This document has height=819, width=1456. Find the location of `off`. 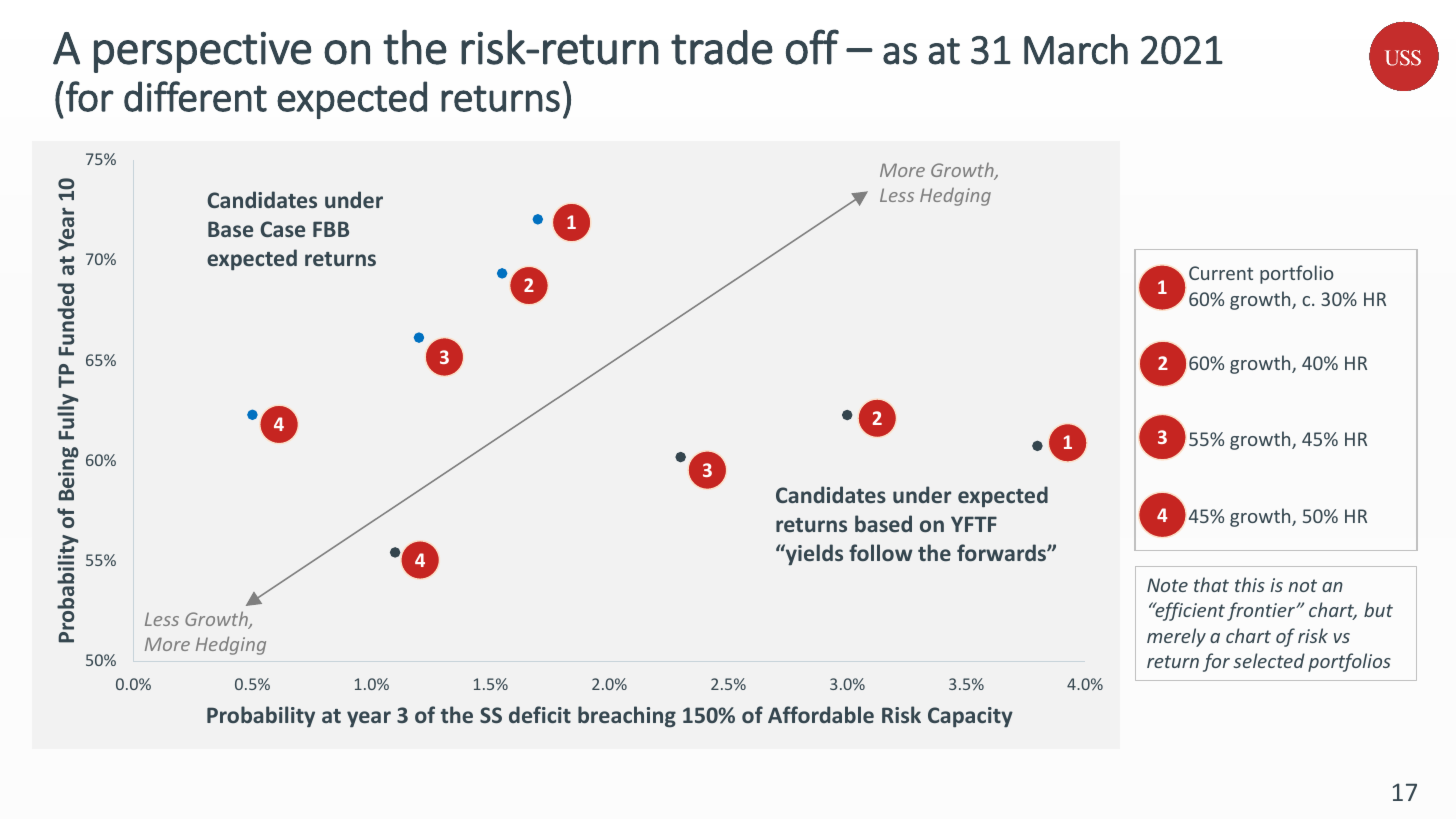

off is located at coordinates (812, 47).
